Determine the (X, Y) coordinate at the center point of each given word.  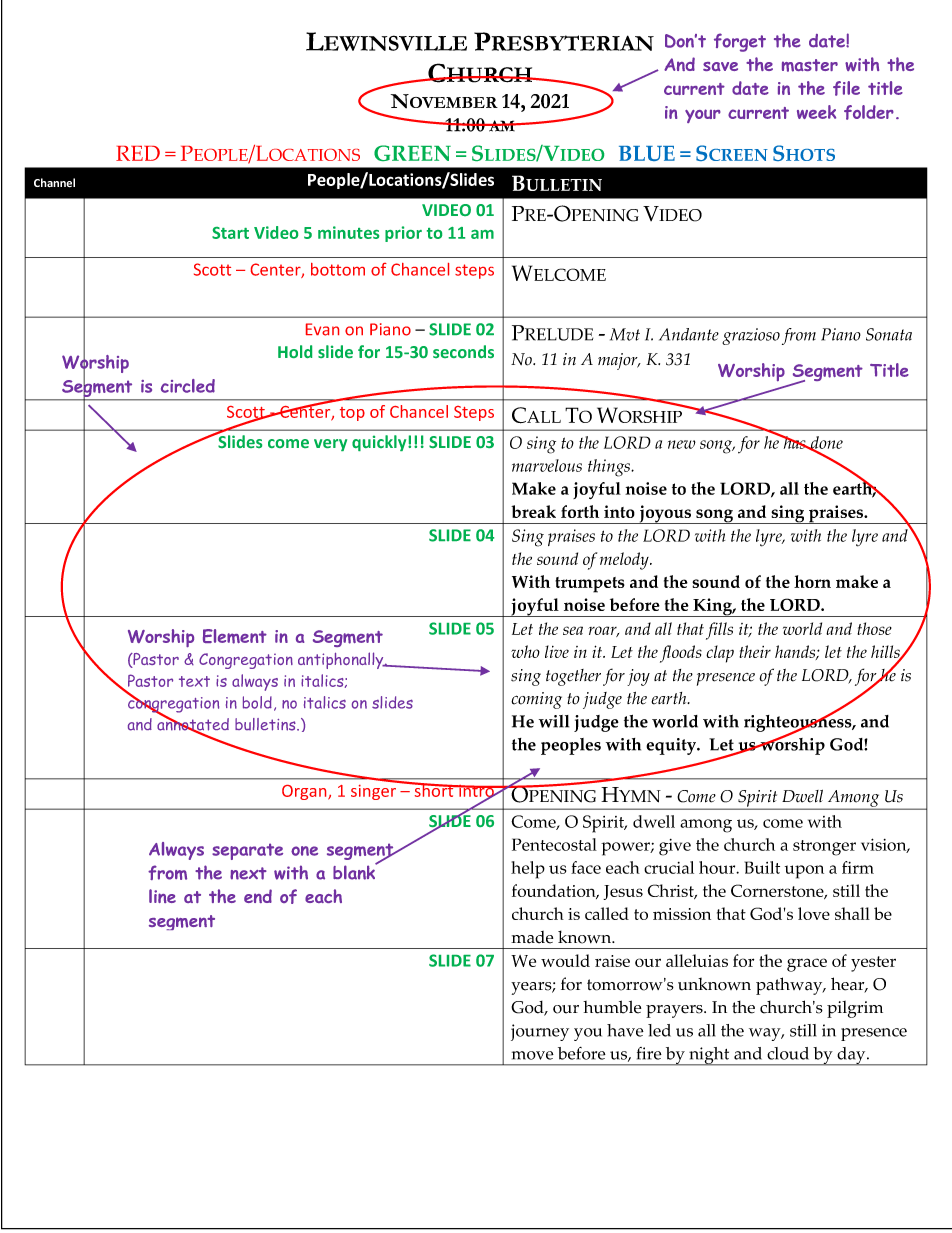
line (162, 896)
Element (235, 636)
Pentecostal (554, 844)
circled (188, 386)
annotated (193, 724)
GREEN (412, 153)
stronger (824, 848)
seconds (463, 351)
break (533, 511)
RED (138, 153)
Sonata (889, 334)
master (810, 65)
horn (812, 581)
